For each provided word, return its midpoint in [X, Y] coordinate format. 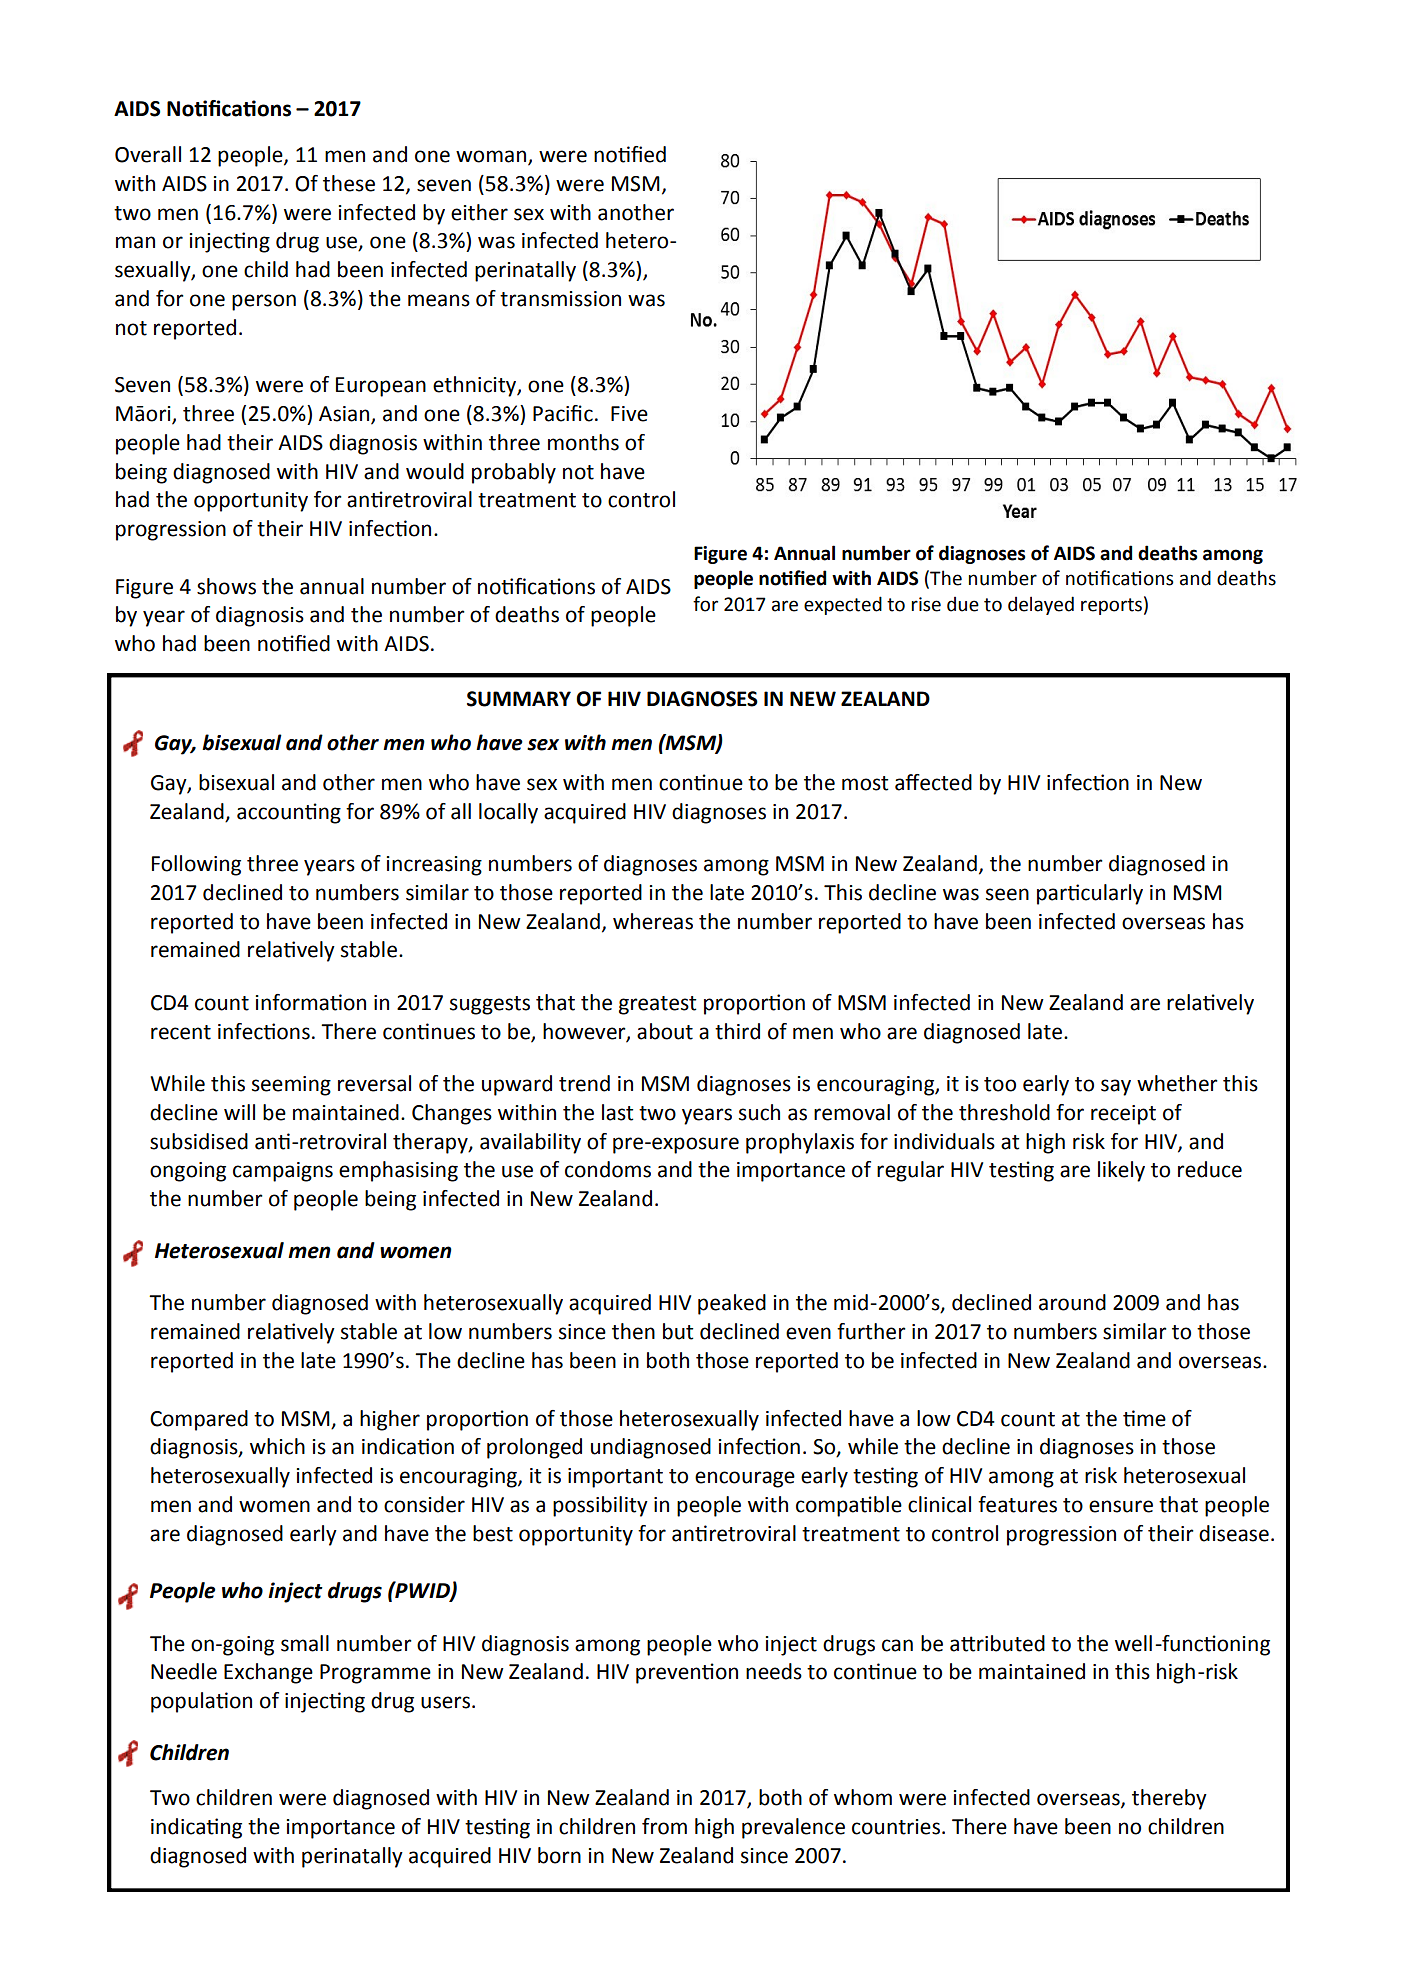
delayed [1041, 605]
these [349, 183]
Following [196, 865]
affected [933, 782]
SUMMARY [519, 699]
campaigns [283, 1172]
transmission [560, 299]
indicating [196, 1828]
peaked [732, 1304]
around [1072, 1302]
